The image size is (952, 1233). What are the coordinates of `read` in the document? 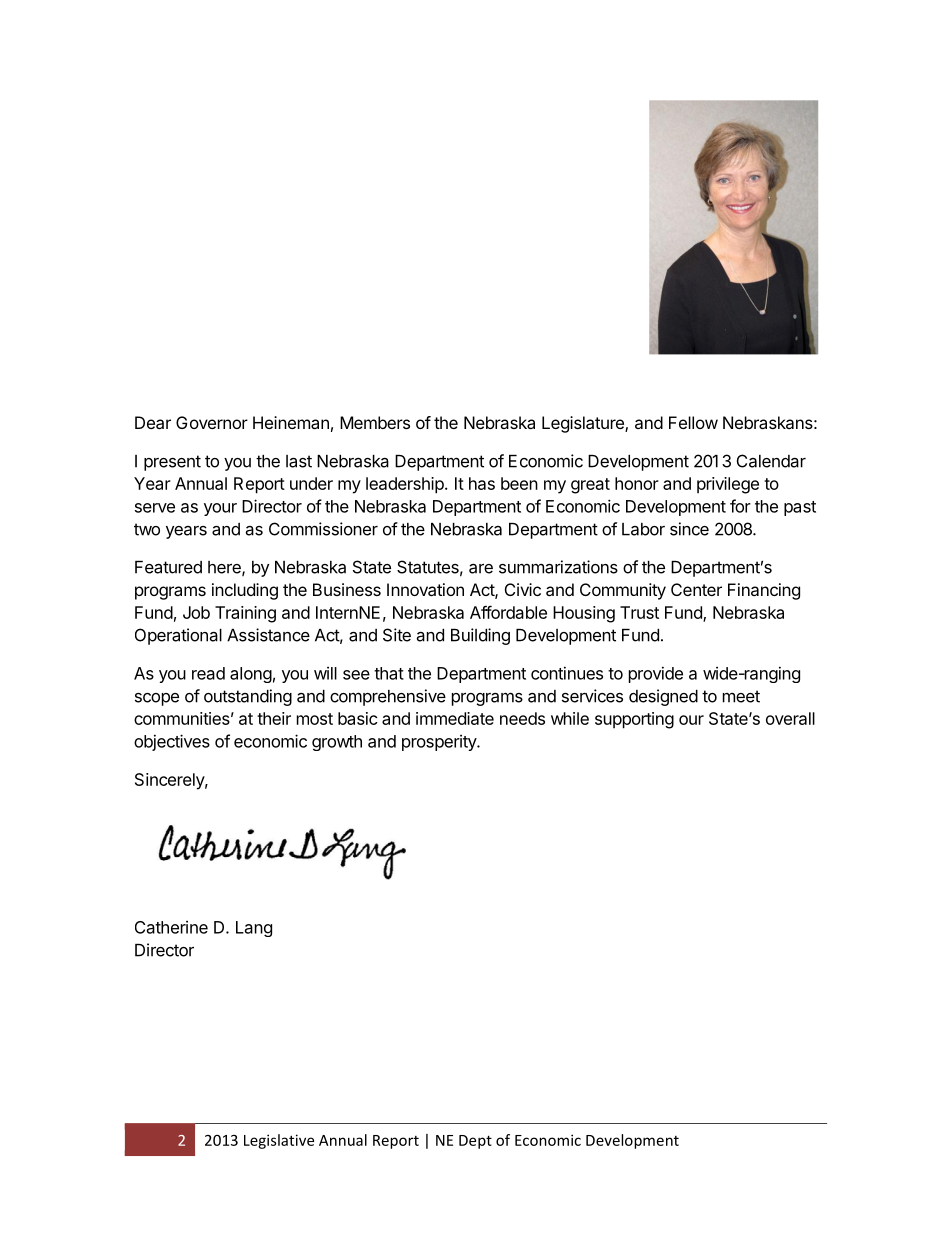 It's located at (208, 673).
